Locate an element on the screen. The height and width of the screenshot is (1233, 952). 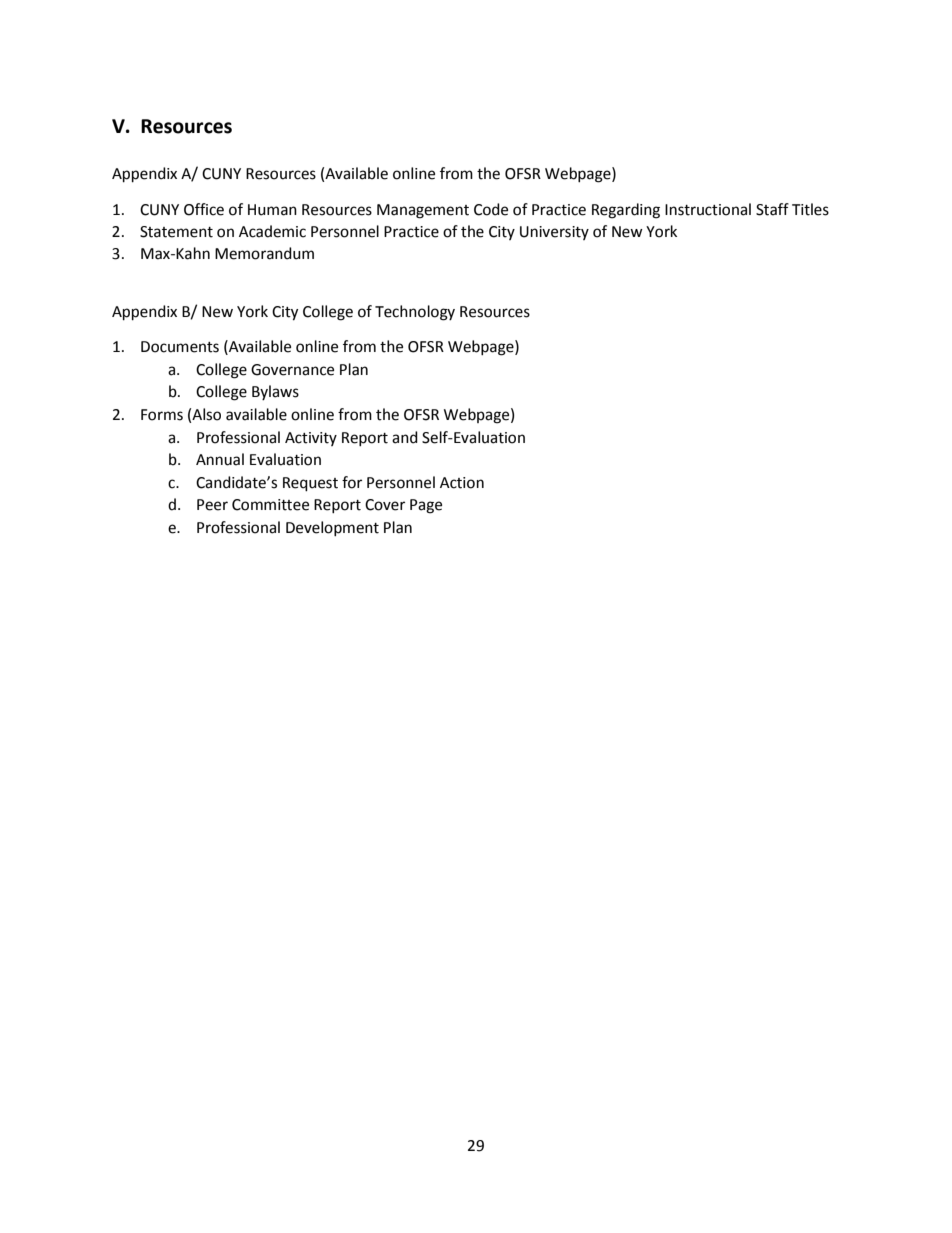
Cover is located at coordinates (385, 505).
